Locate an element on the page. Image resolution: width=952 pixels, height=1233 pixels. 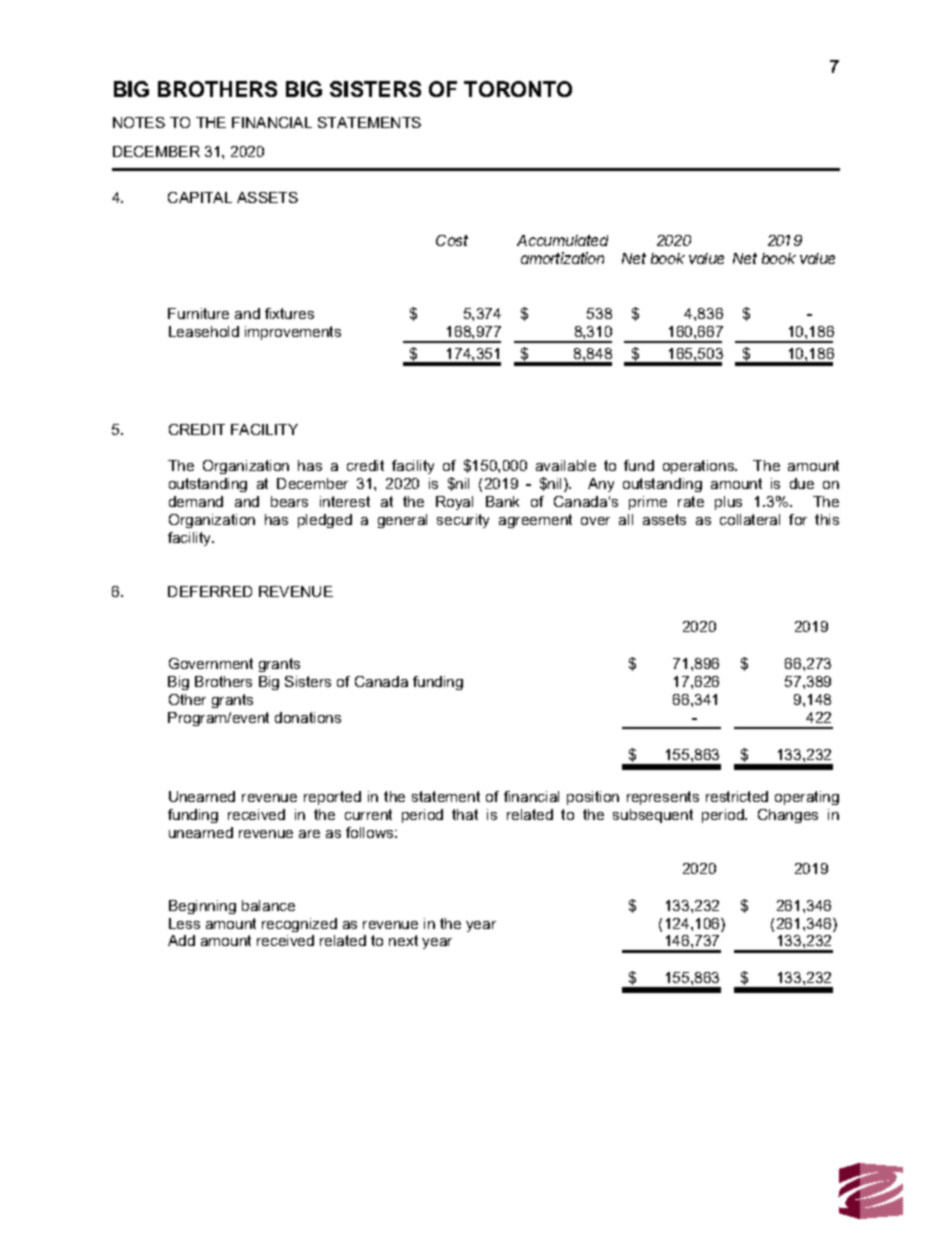
TORONTO is located at coordinates (518, 89).
